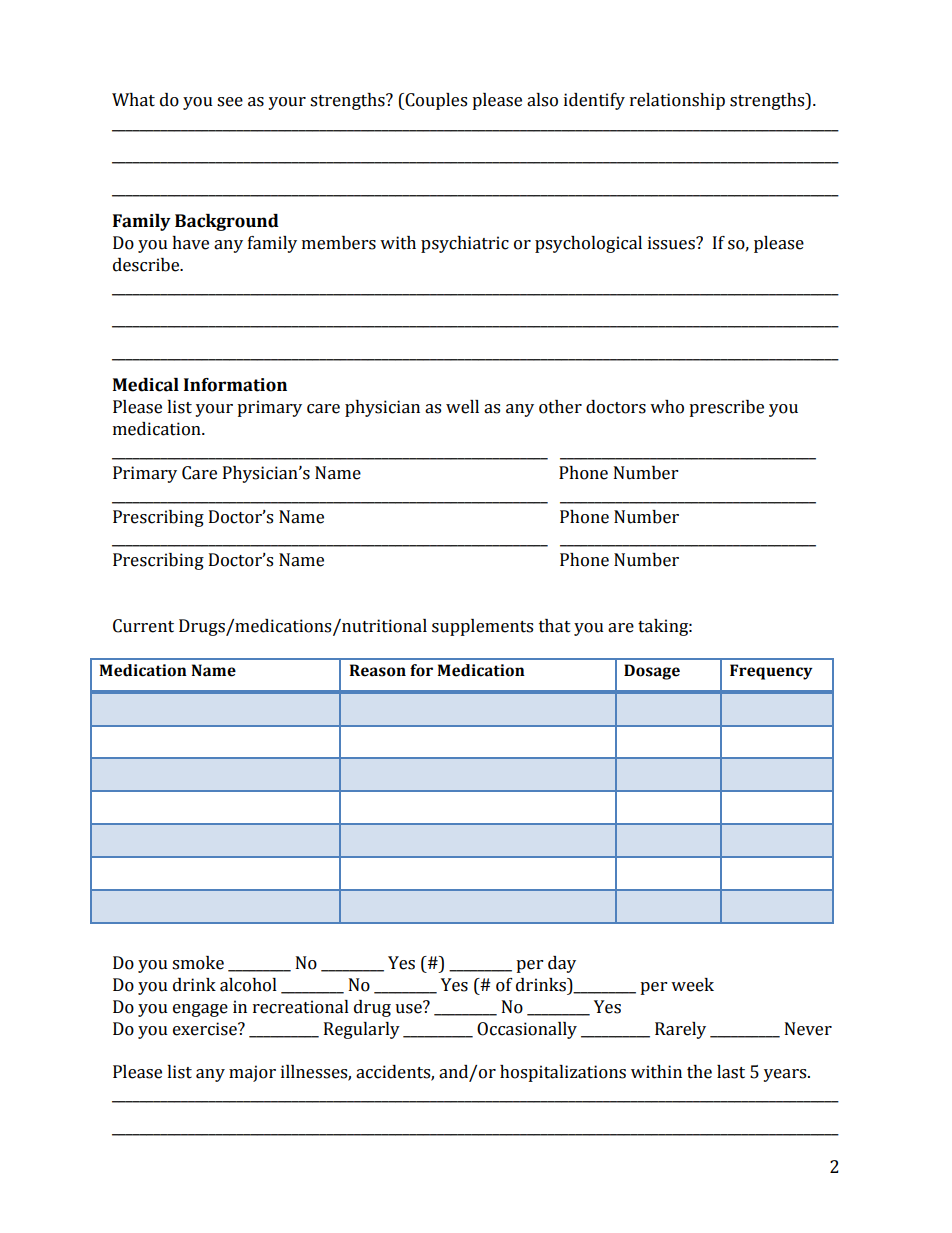 The image size is (952, 1233). What do you see at coordinates (482, 627) in the image?
I see `supplements` at bounding box center [482, 627].
